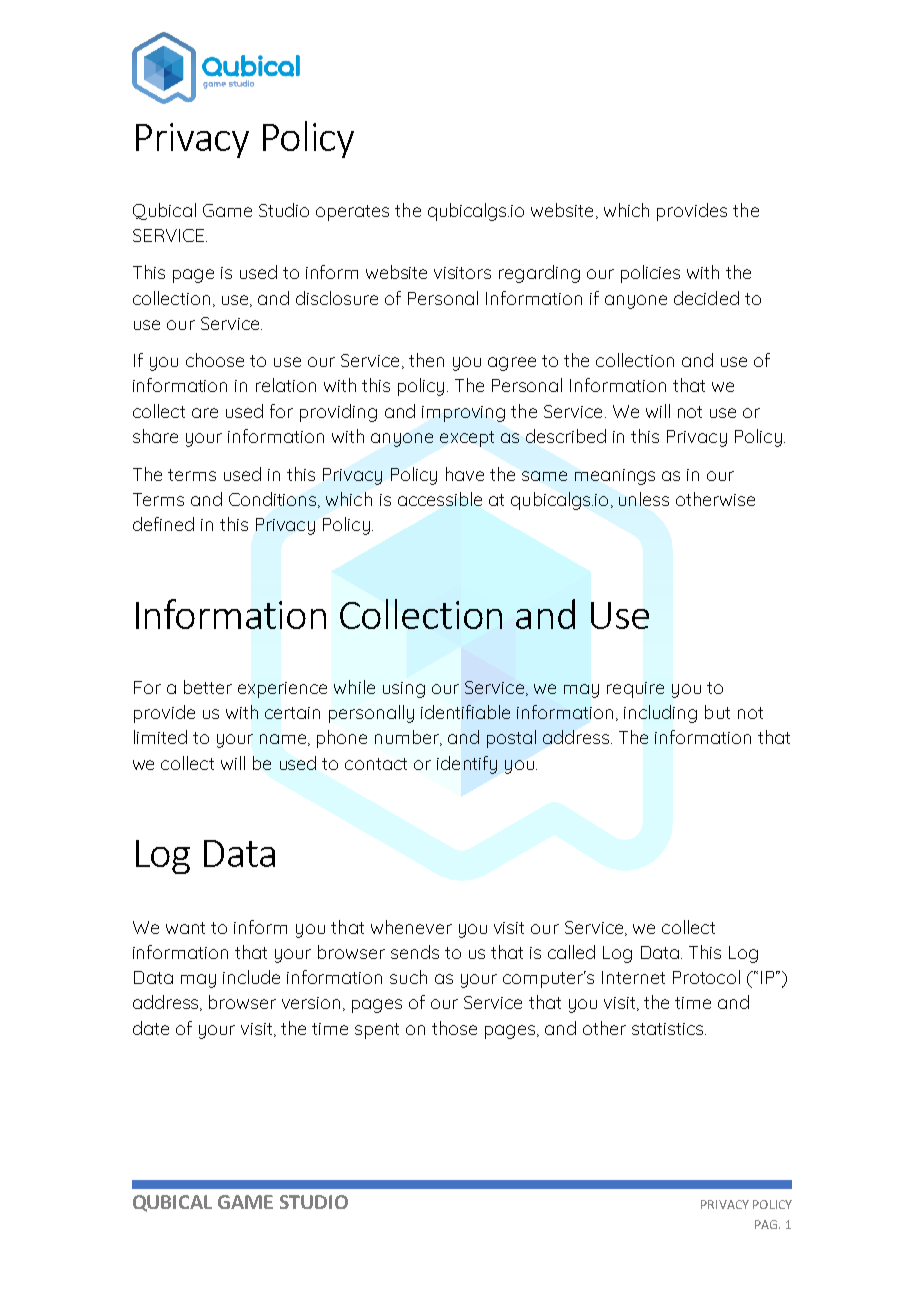 Image resolution: width=924 pixels, height=1308 pixels. Describe the element at coordinates (467, 765) in the document. I see `identify` at that location.
